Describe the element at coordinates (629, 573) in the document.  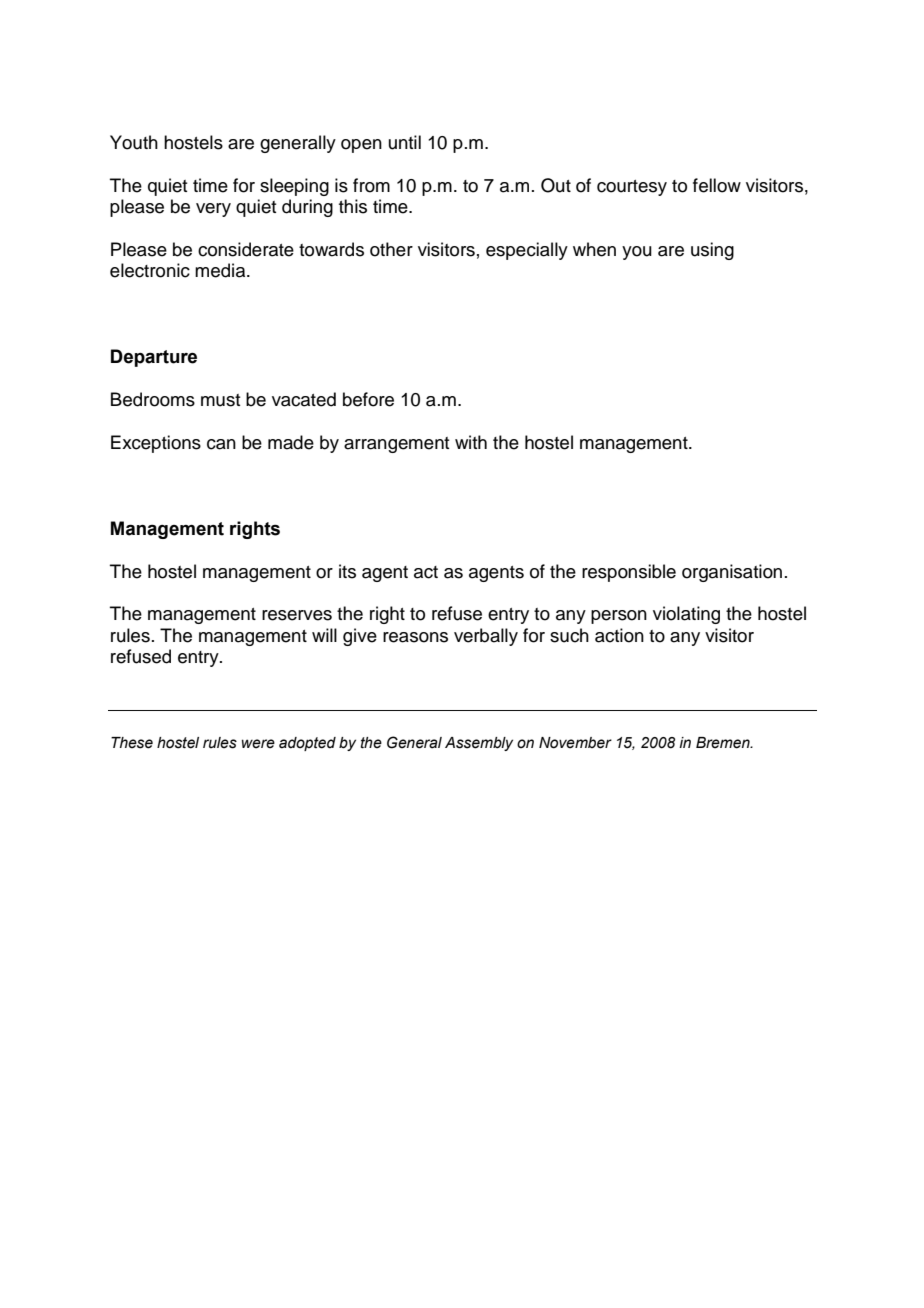
I see `responsible` at that location.
